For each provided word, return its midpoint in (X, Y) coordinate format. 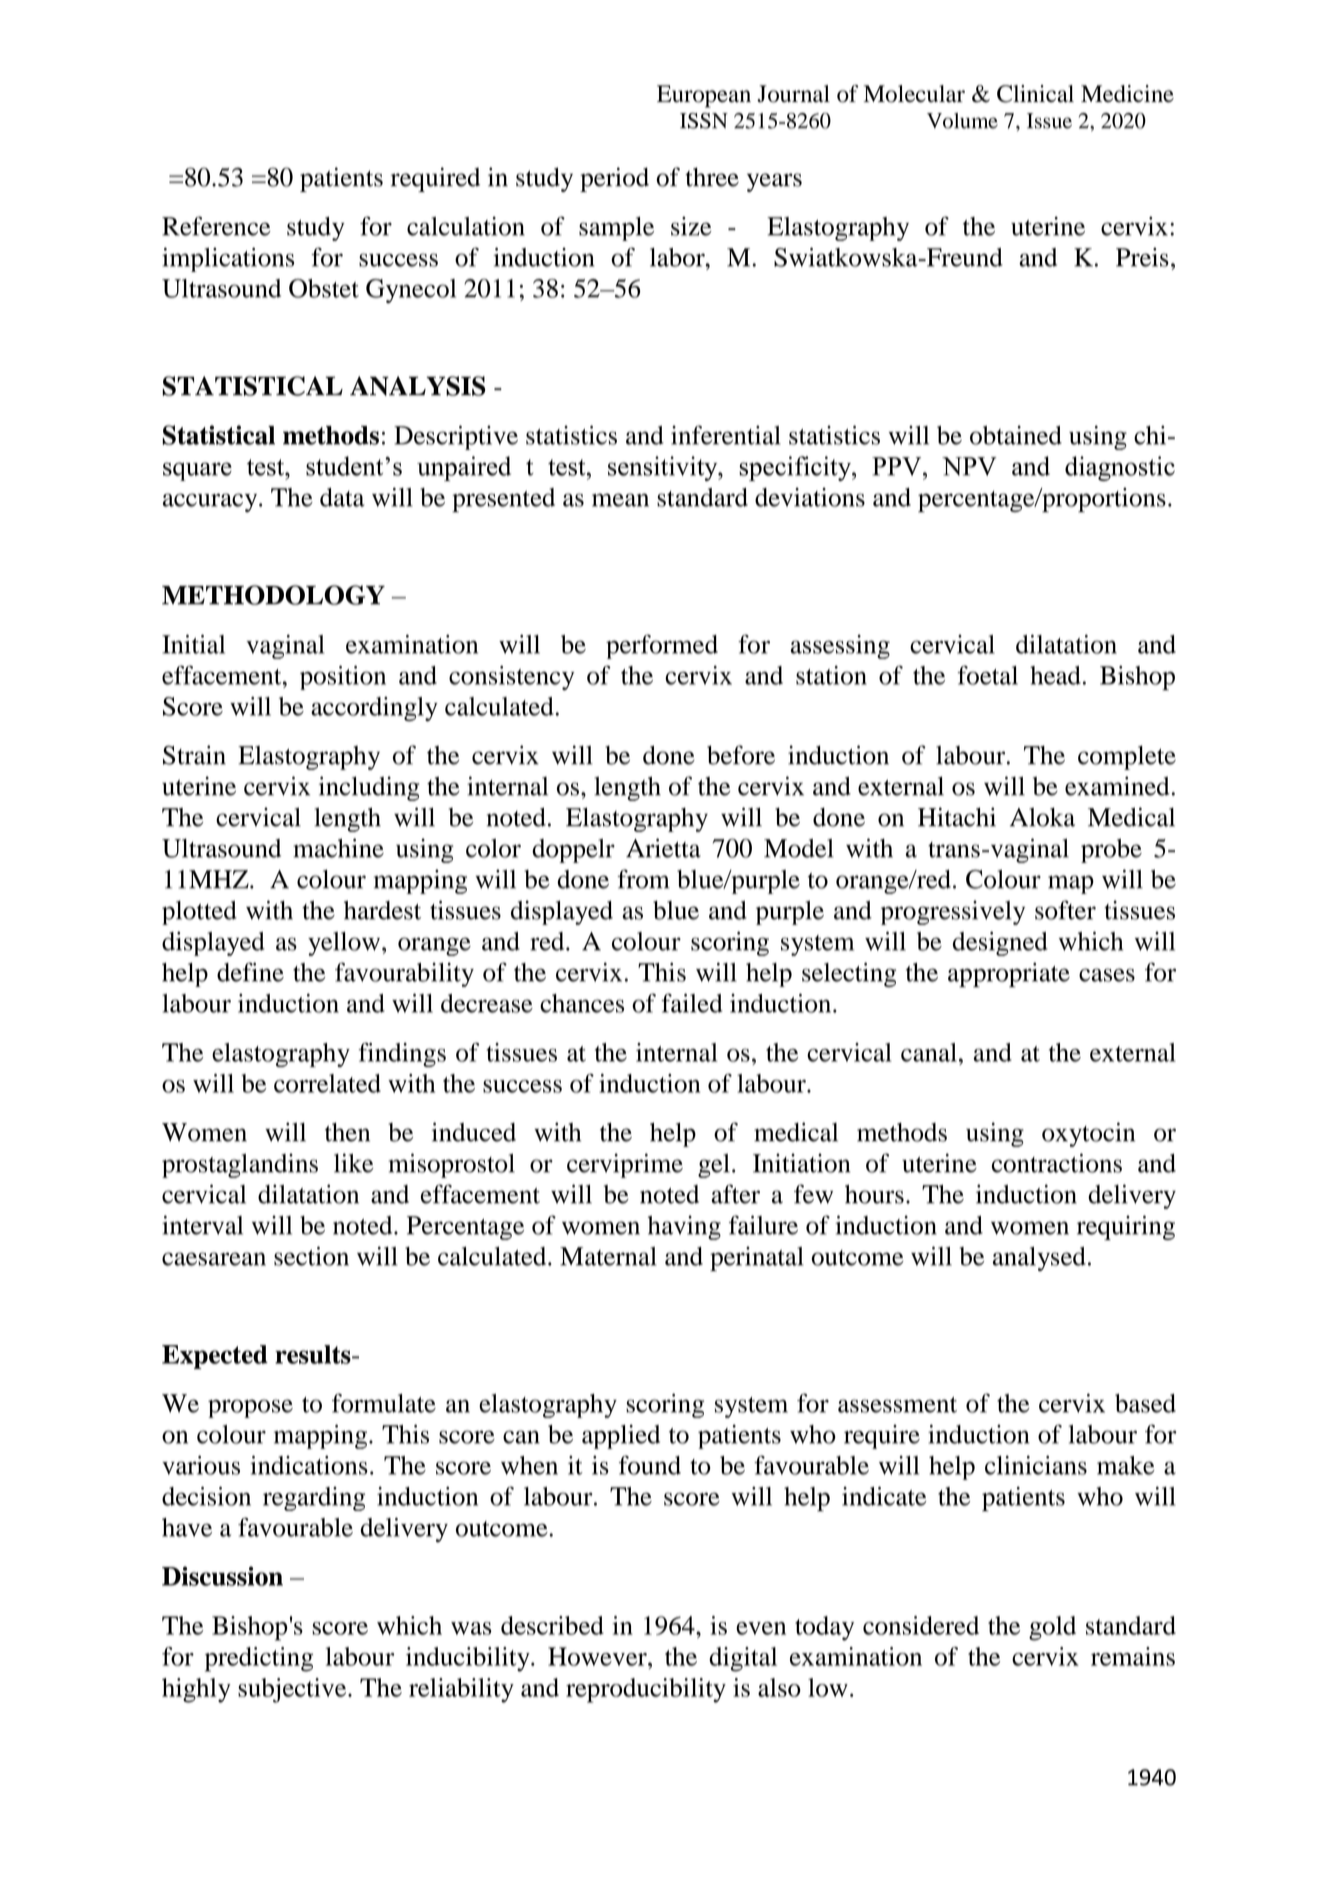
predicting (259, 1659)
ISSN (704, 121)
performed (662, 646)
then (347, 1132)
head (1055, 675)
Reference (216, 226)
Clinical (1035, 94)
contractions (1057, 1163)
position (343, 678)
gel (714, 1166)
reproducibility (646, 1690)
